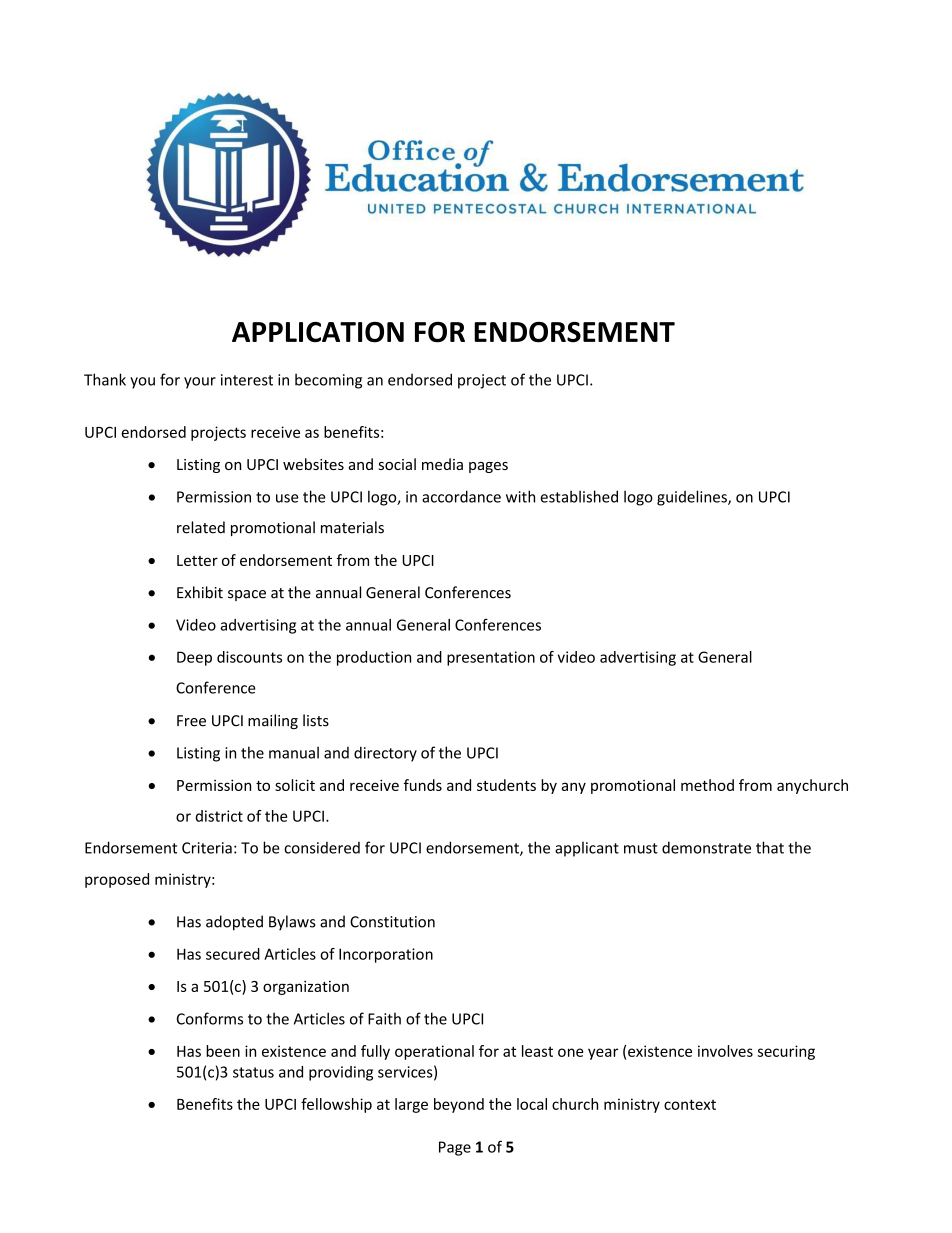 This image has width=952, height=1233. I want to click on Criteria, so click(207, 848).
